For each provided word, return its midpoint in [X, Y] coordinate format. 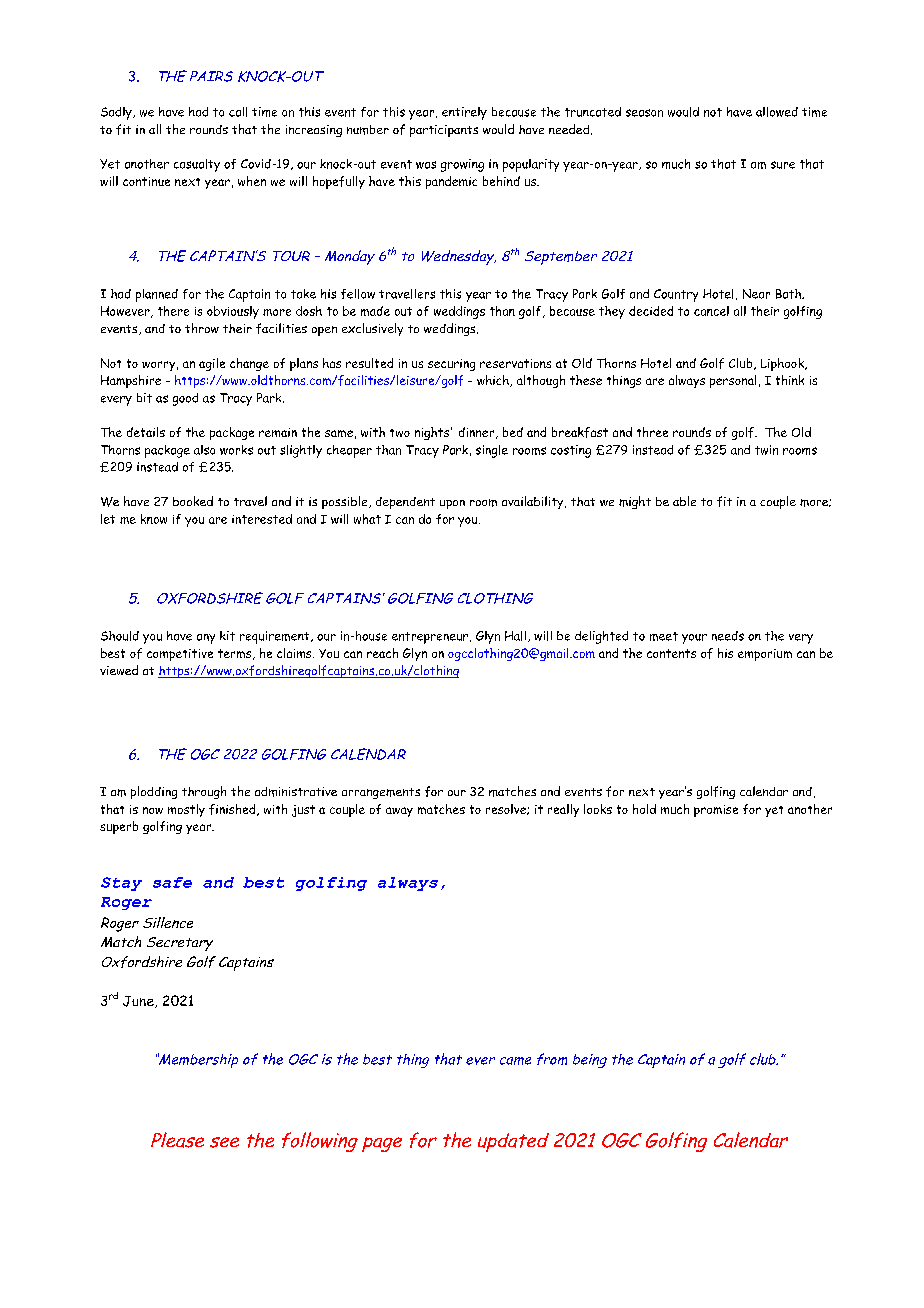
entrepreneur [431, 638]
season [644, 113]
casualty [197, 165]
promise [716, 811]
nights [432, 433]
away [399, 812]
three [652, 432]
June [139, 1002]
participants [444, 131]
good [185, 399]
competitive [180, 655]
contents [671, 653]
